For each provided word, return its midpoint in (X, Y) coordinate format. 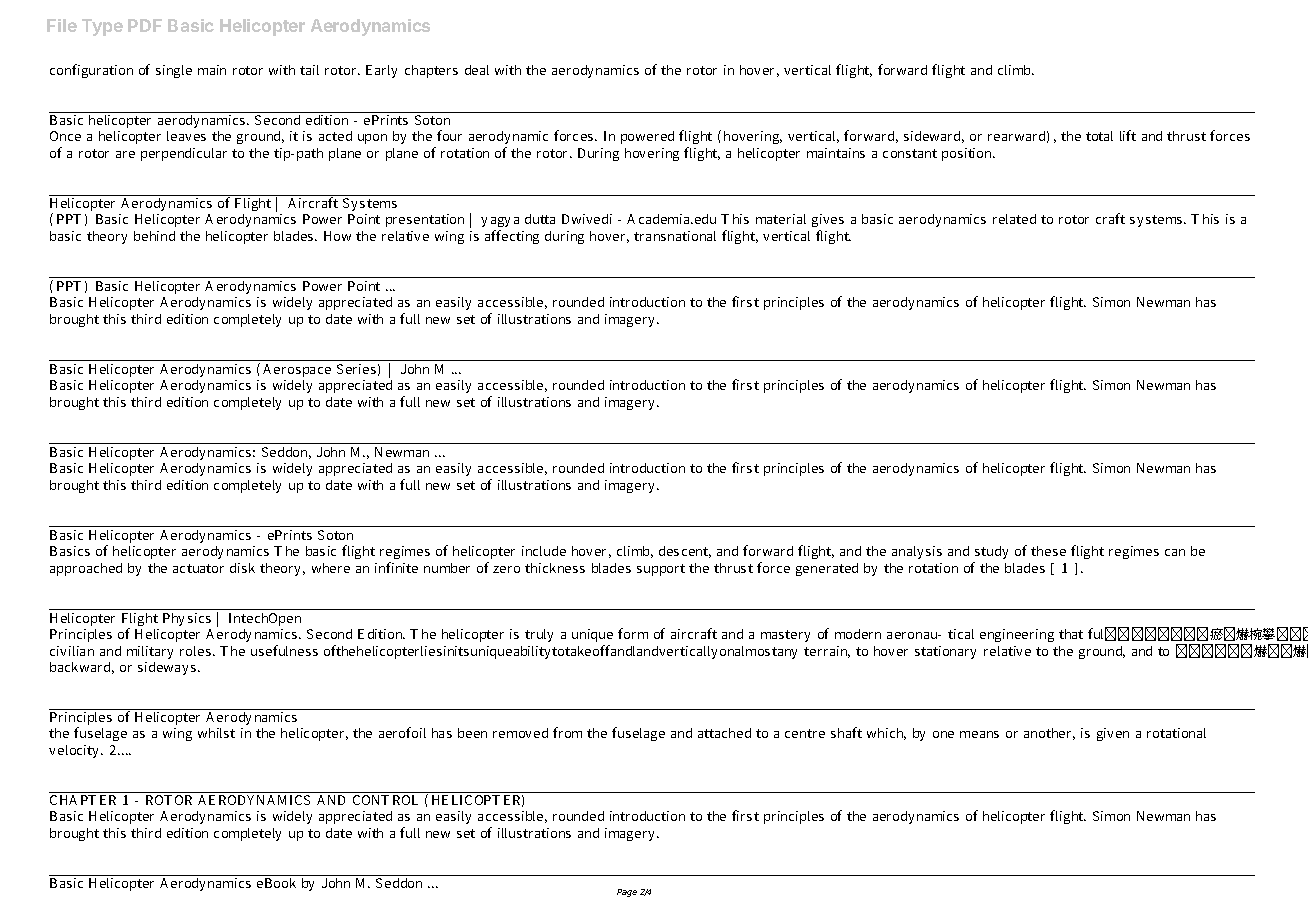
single (174, 71)
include (544, 551)
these (1048, 551)
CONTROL (385, 800)
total (1099, 136)
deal (477, 70)
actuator (198, 568)
